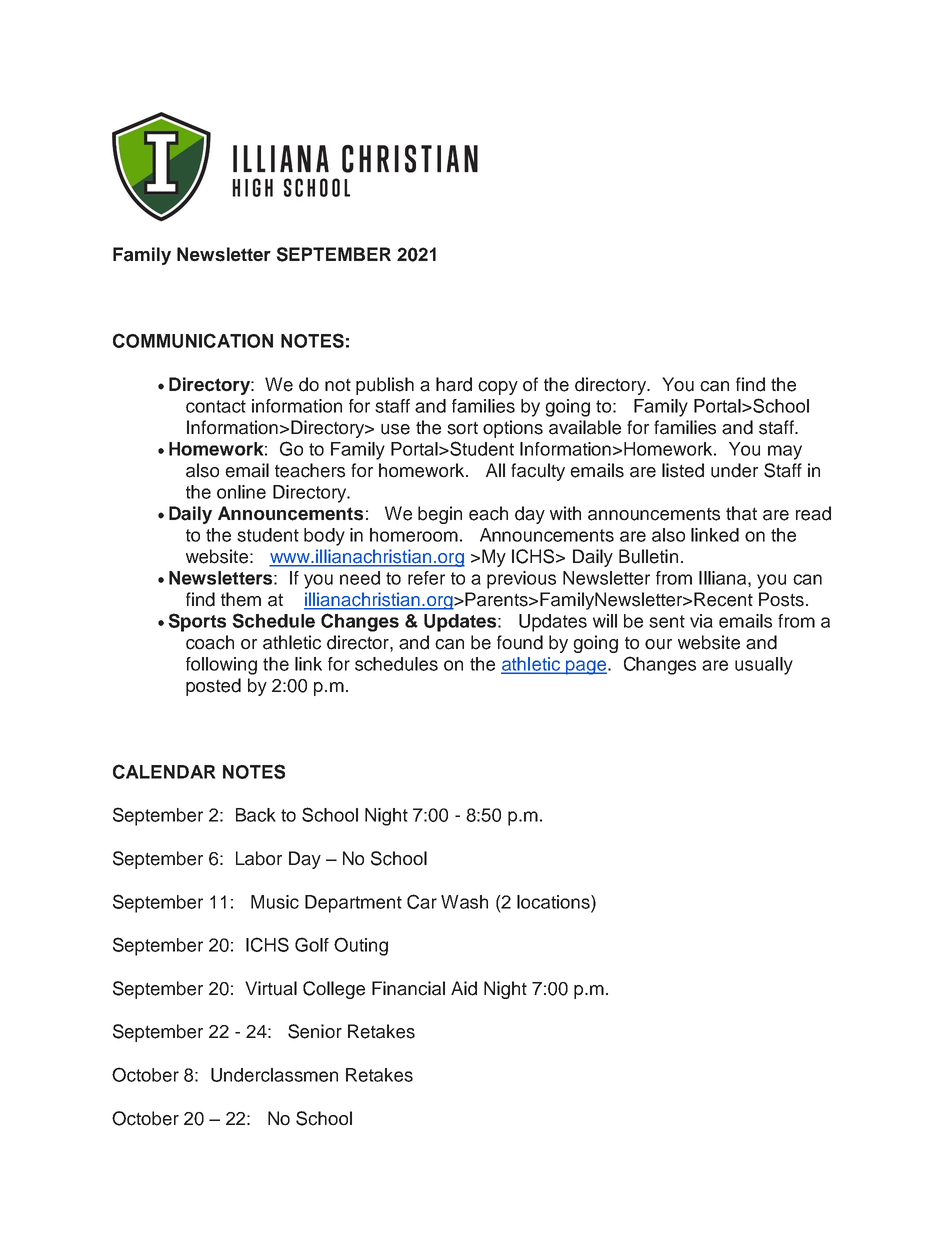  What do you see at coordinates (520, 642) in the image?
I see `found` at bounding box center [520, 642].
